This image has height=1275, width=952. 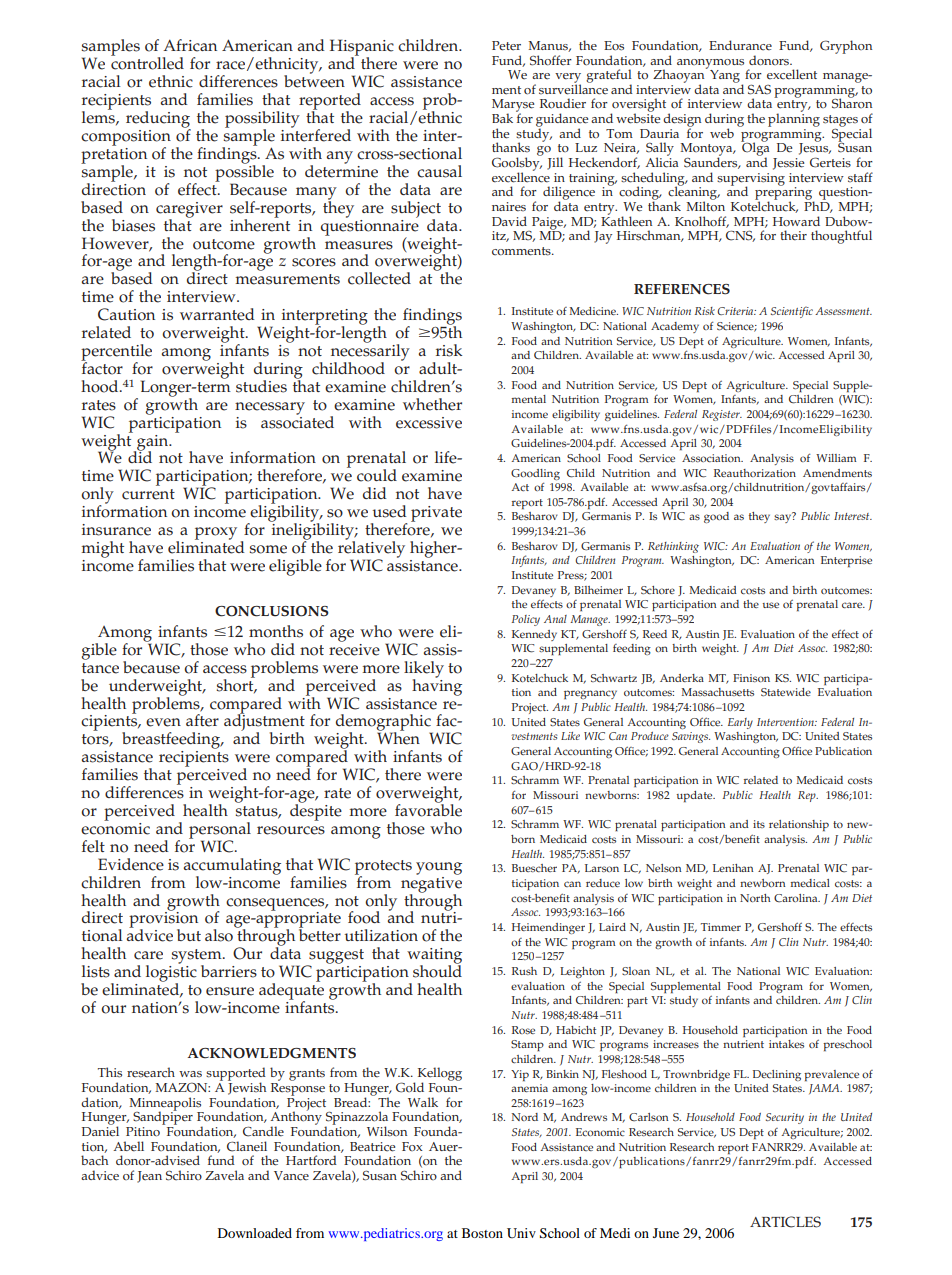 I want to click on Jean, so click(x=149, y=1177).
